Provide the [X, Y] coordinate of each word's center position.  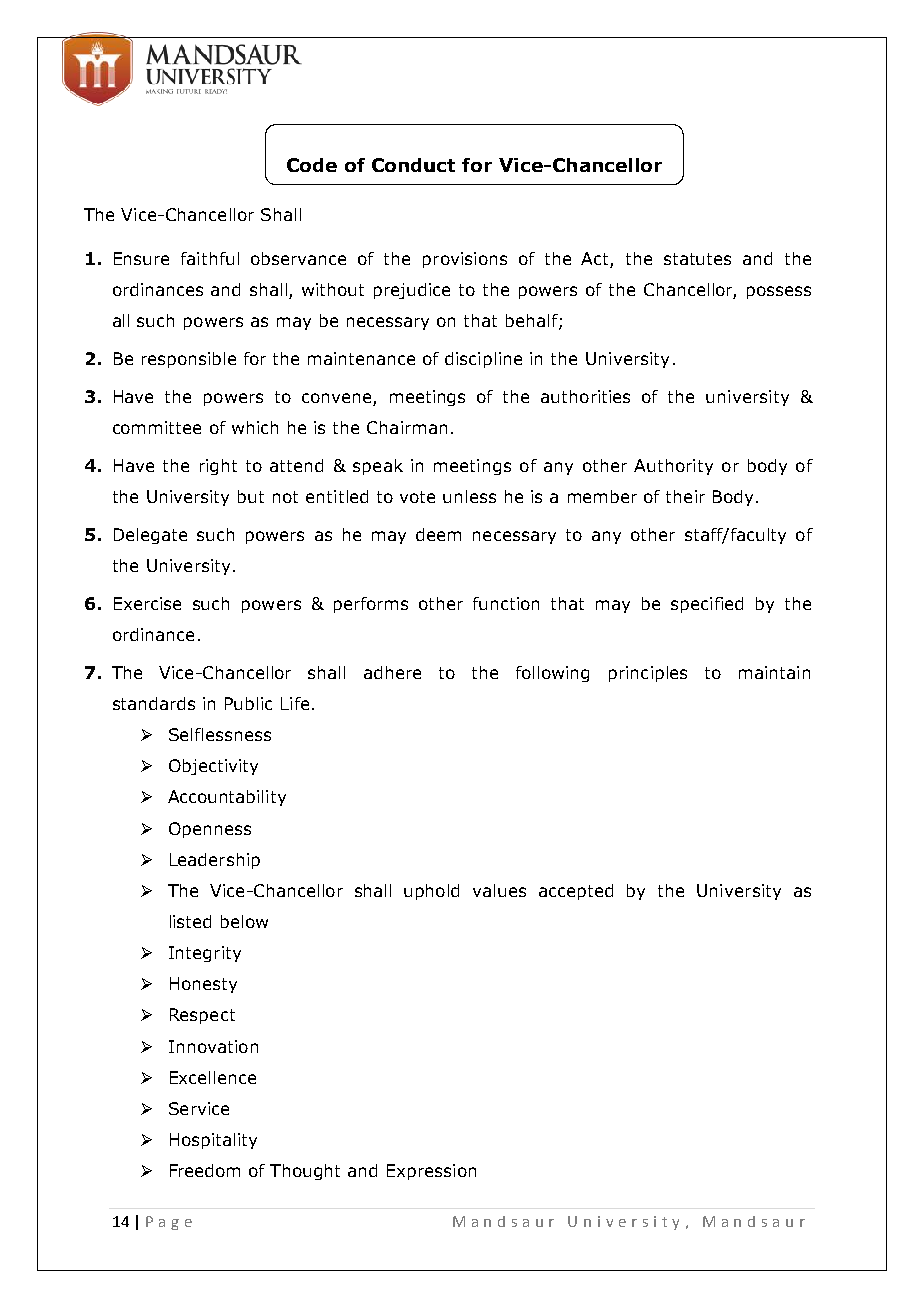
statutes [697, 259]
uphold [431, 892]
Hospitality [213, 1141]
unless [469, 496]
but [251, 496]
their [685, 496]
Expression [431, 1172]
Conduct [413, 165]
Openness [210, 830]
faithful [210, 258]
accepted [576, 892]
